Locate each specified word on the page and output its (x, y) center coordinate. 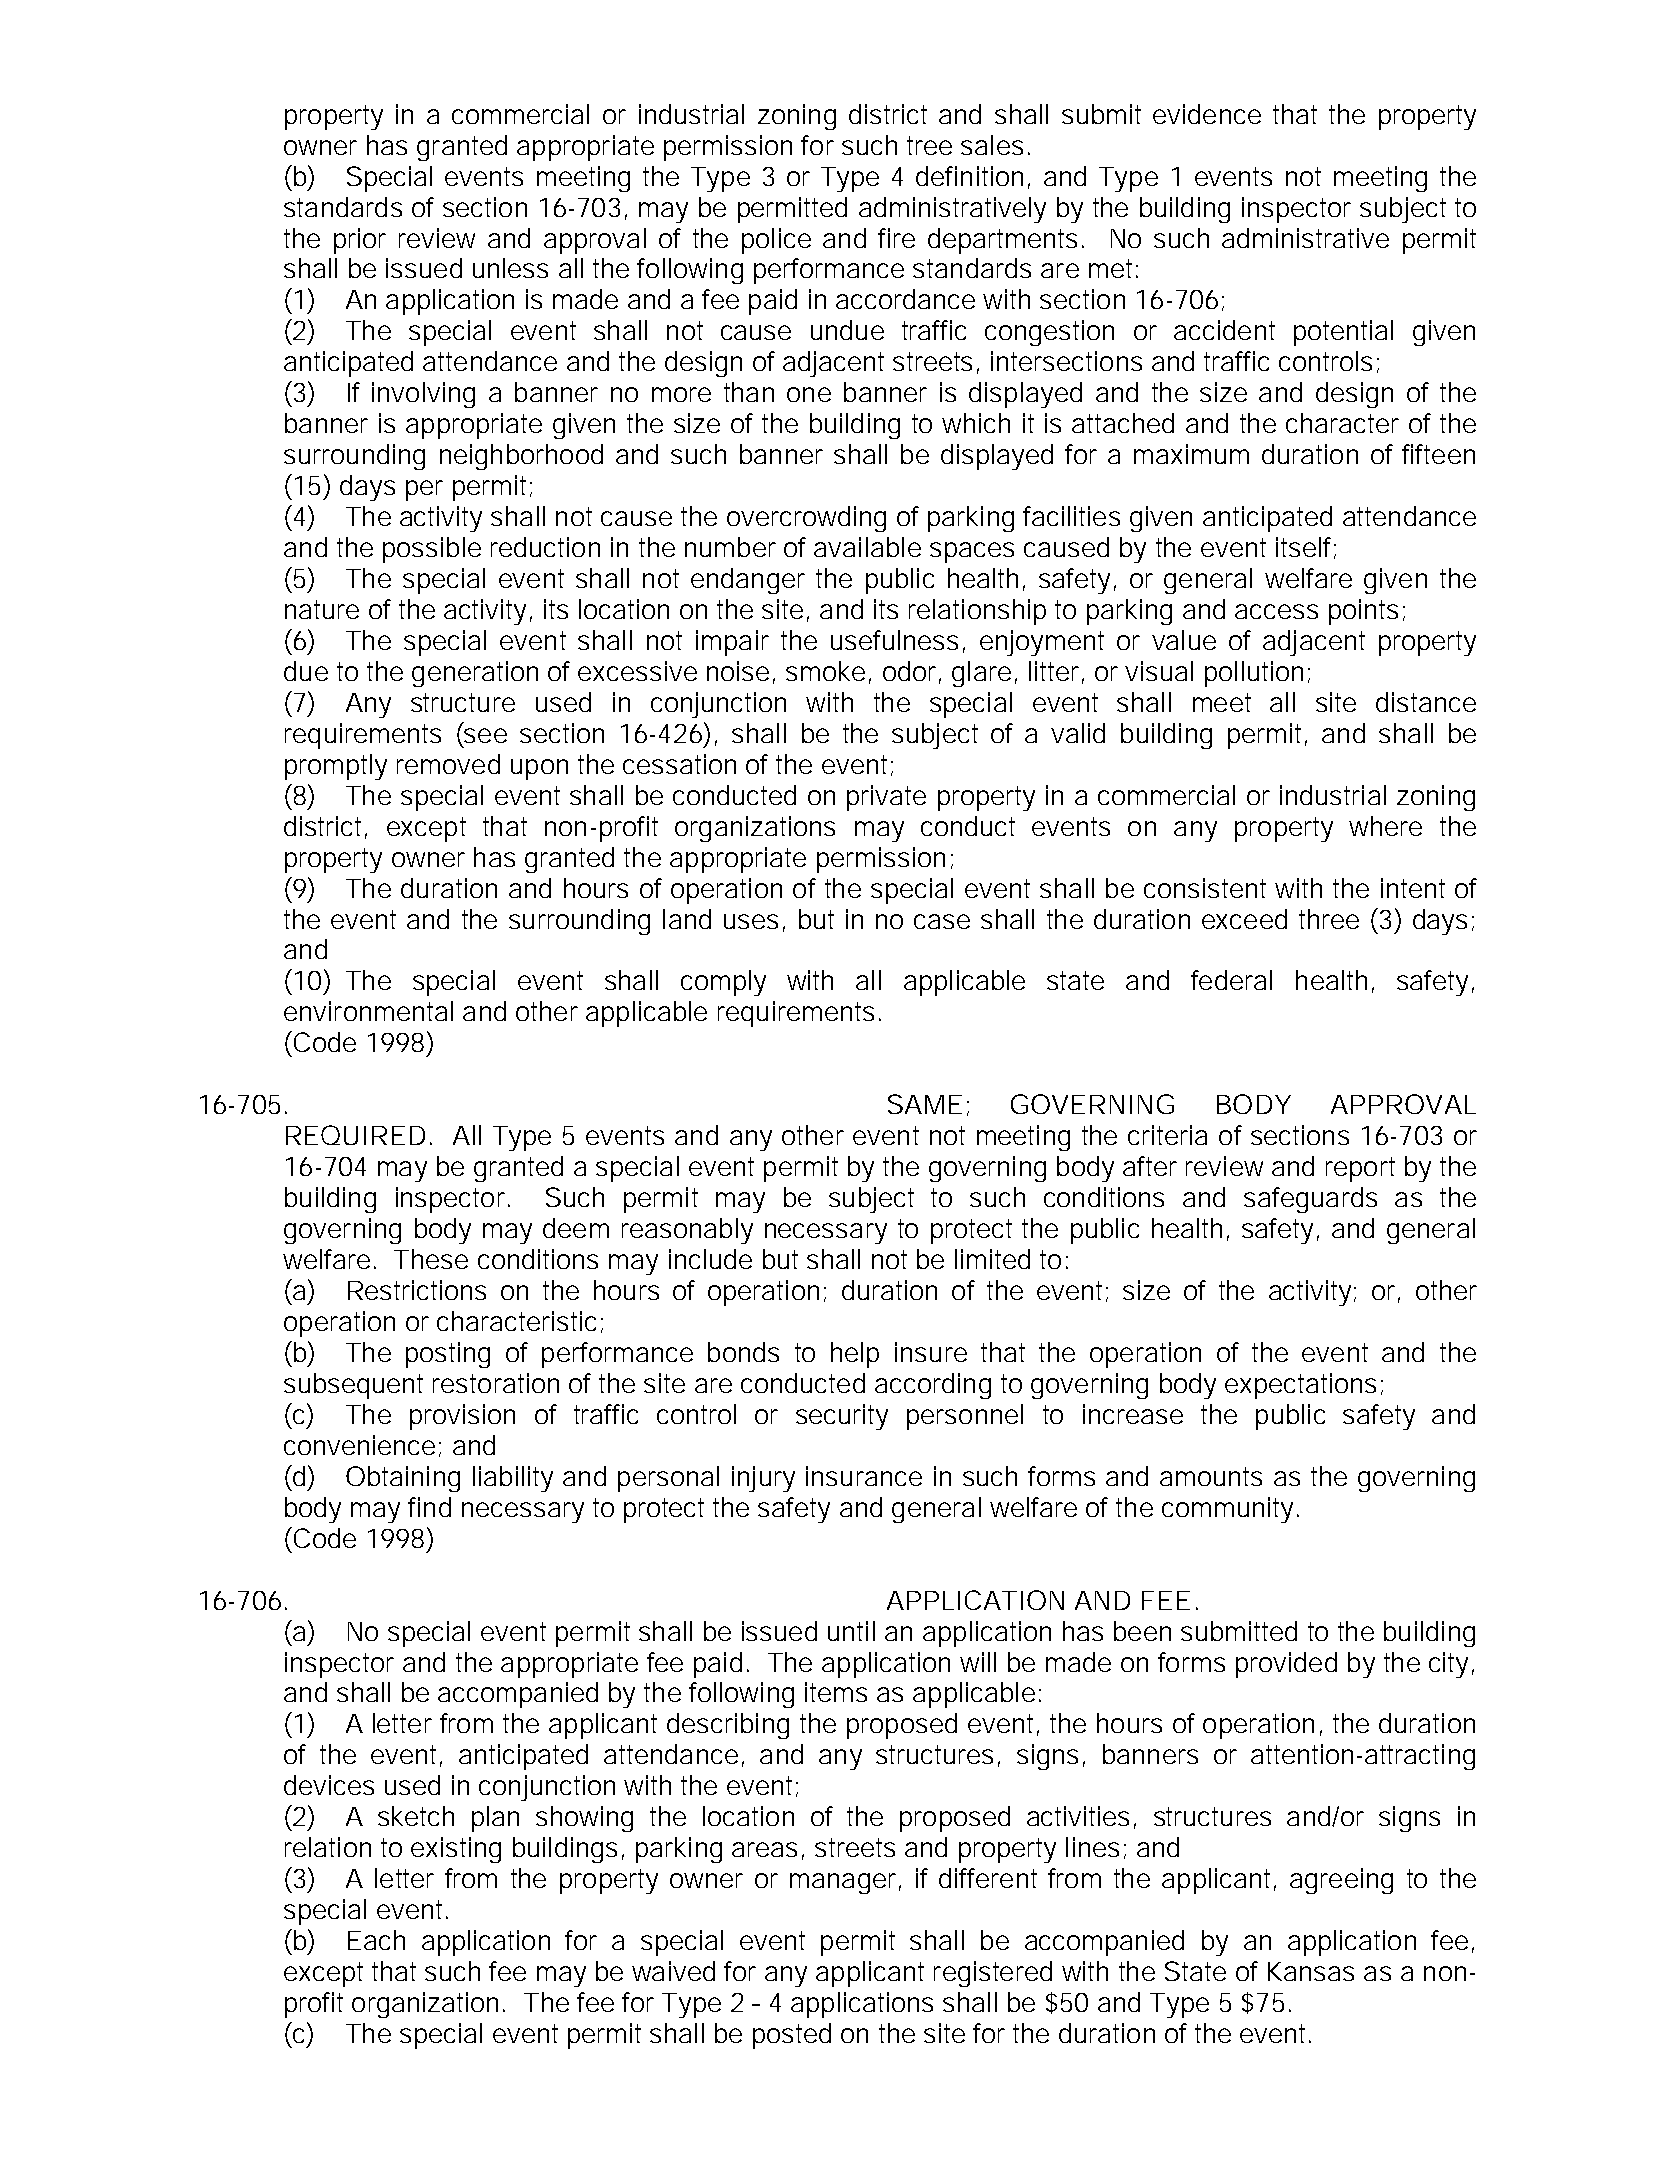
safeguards (1310, 1200)
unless (510, 268)
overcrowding (806, 519)
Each (376, 1940)
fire (896, 238)
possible (432, 550)
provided (1286, 1665)
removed (448, 764)
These (431, 1259)
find (429, 1507)
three (1329, 919)
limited (992, 1259)
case (942, 921)
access (1276, 611)
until (851, 1631)
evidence (1207, 114)
